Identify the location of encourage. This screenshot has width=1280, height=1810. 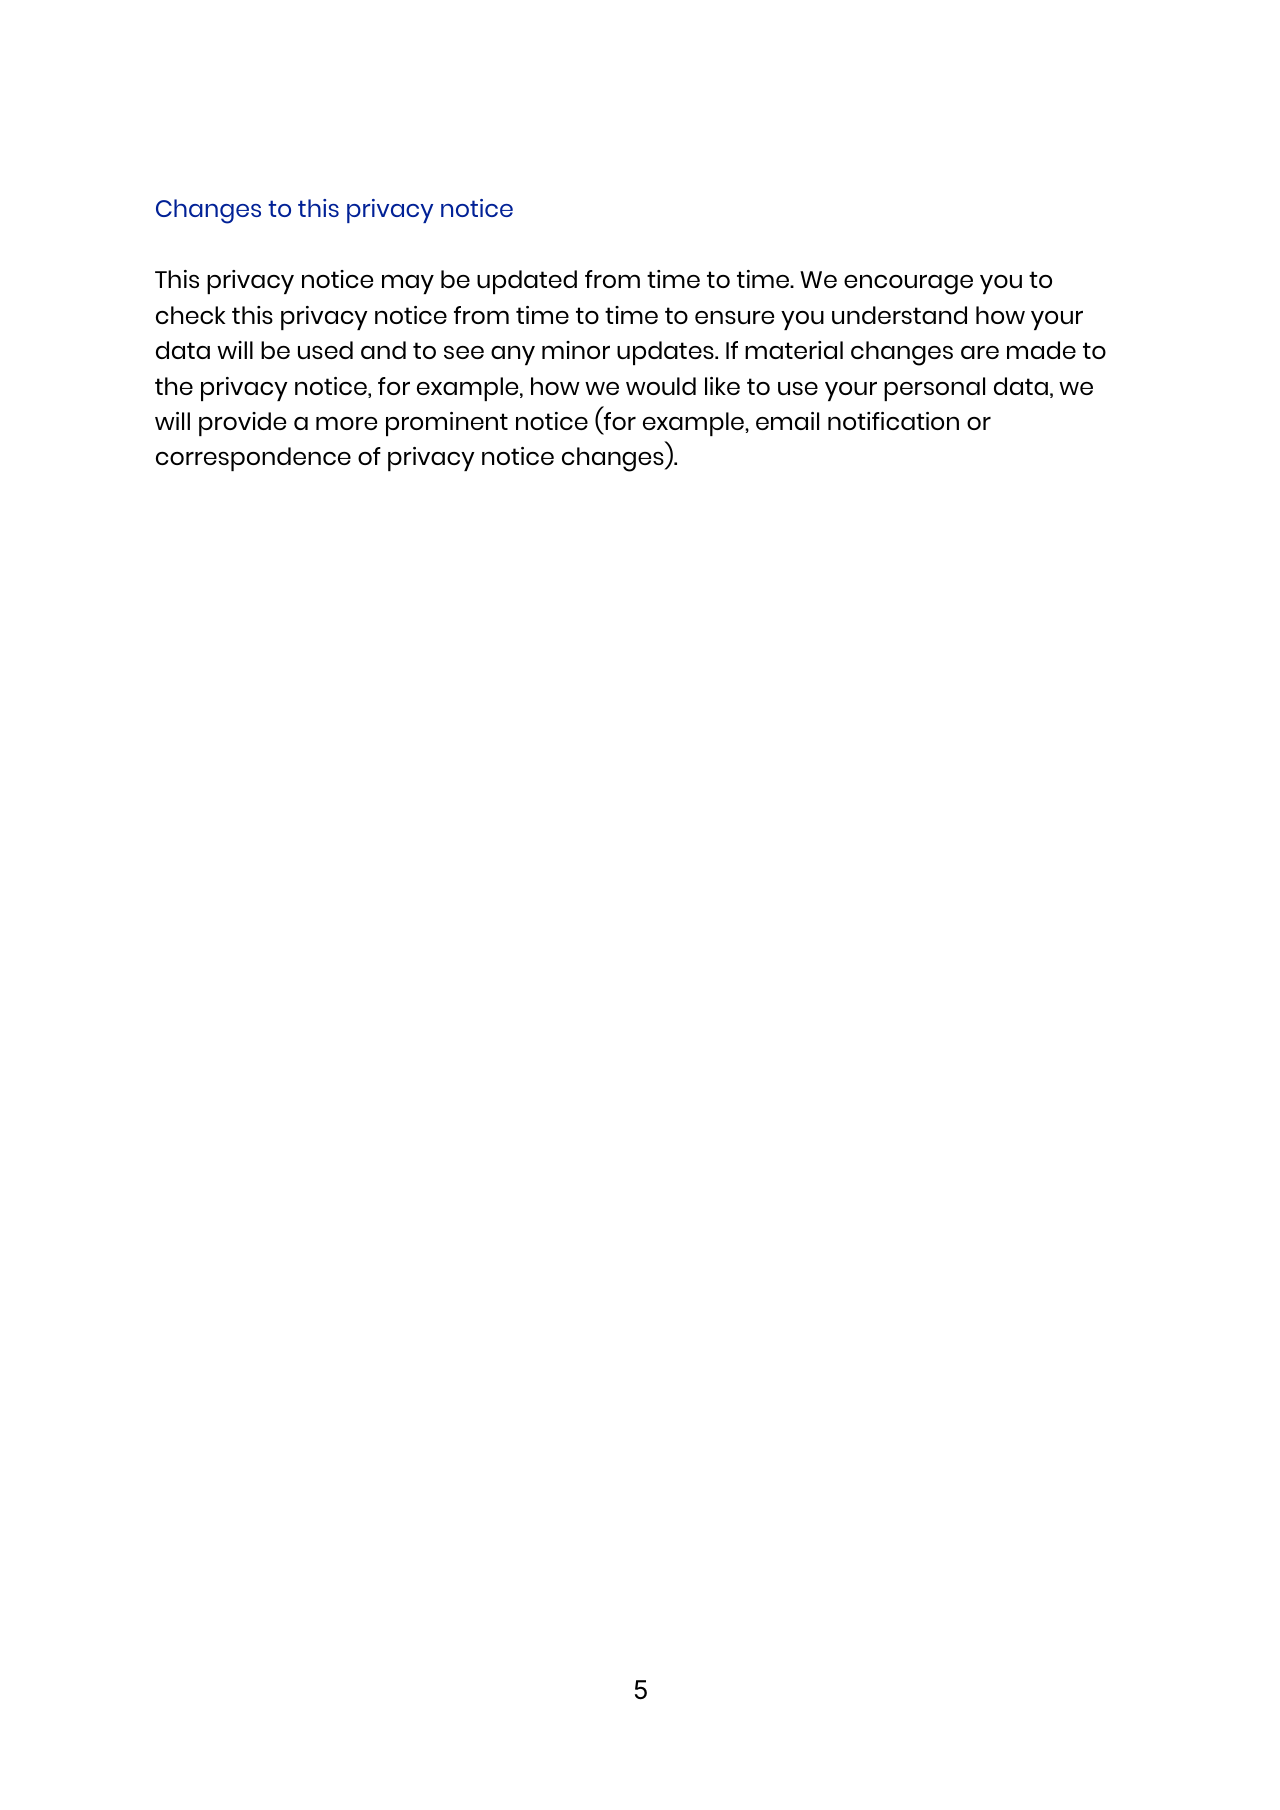
(908, 284).
